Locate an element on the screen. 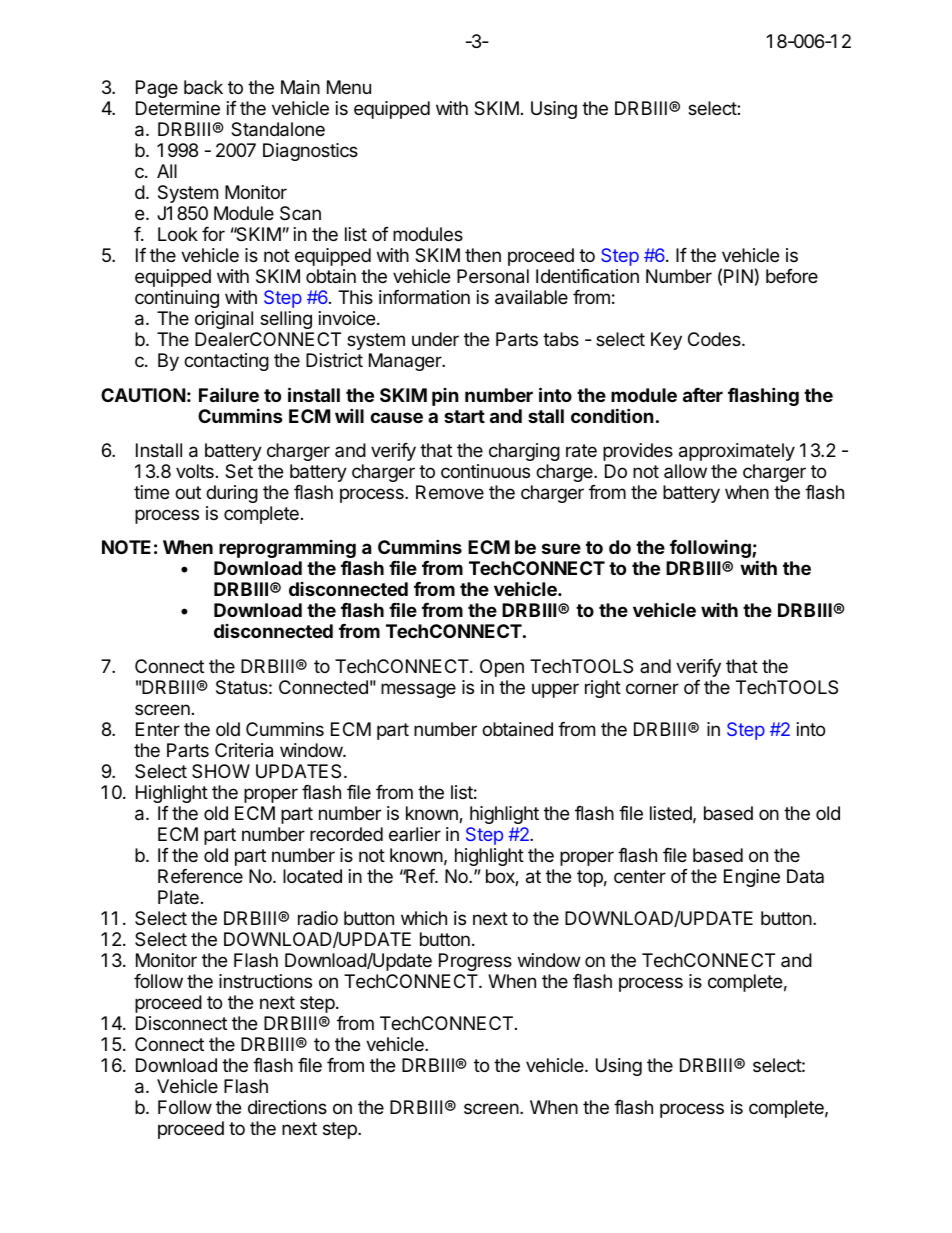 This screenshot has height=1233, width=952. Progress is located at coordinates (475, 962).
